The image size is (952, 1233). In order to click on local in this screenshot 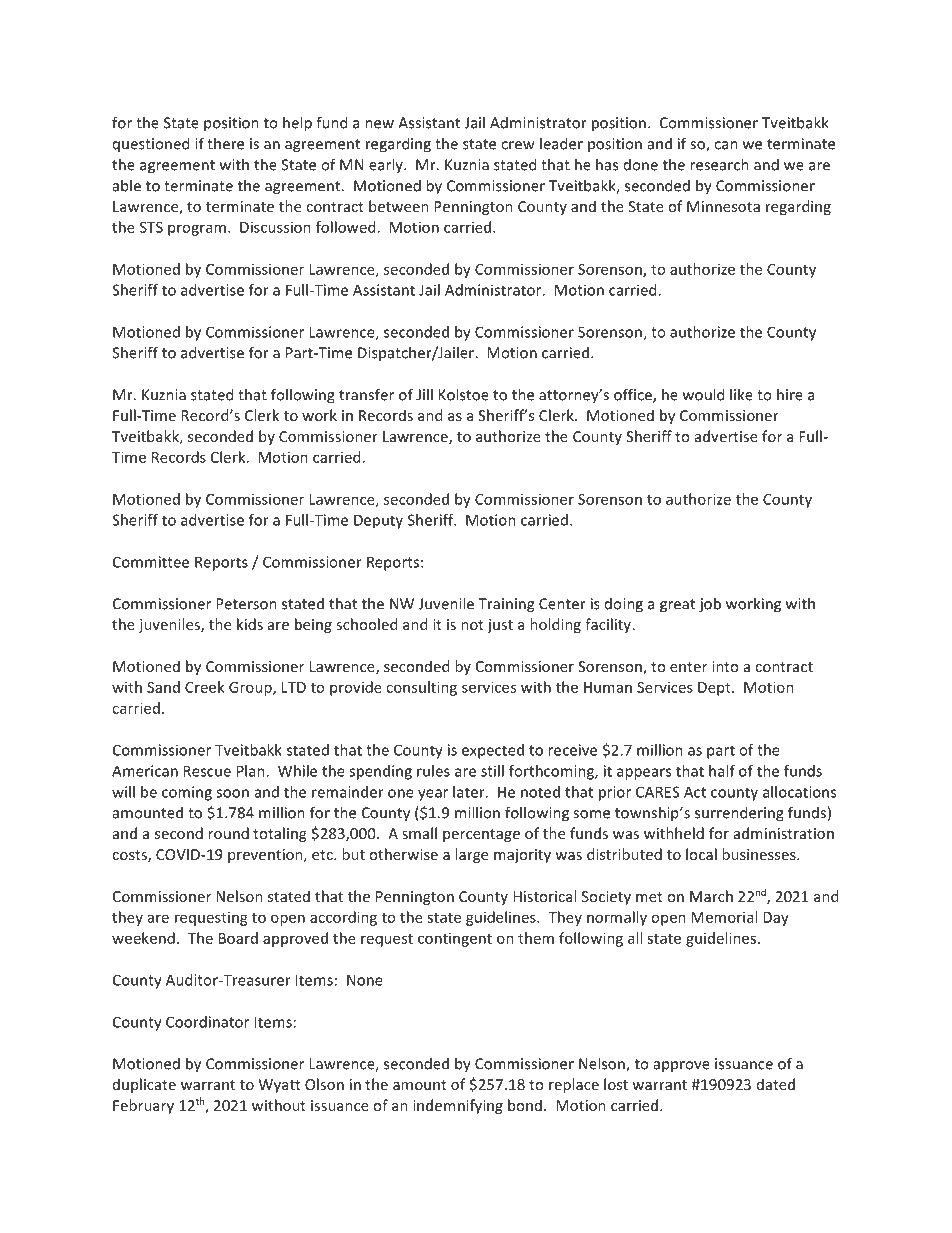, I will do `click(701, 854)`.
